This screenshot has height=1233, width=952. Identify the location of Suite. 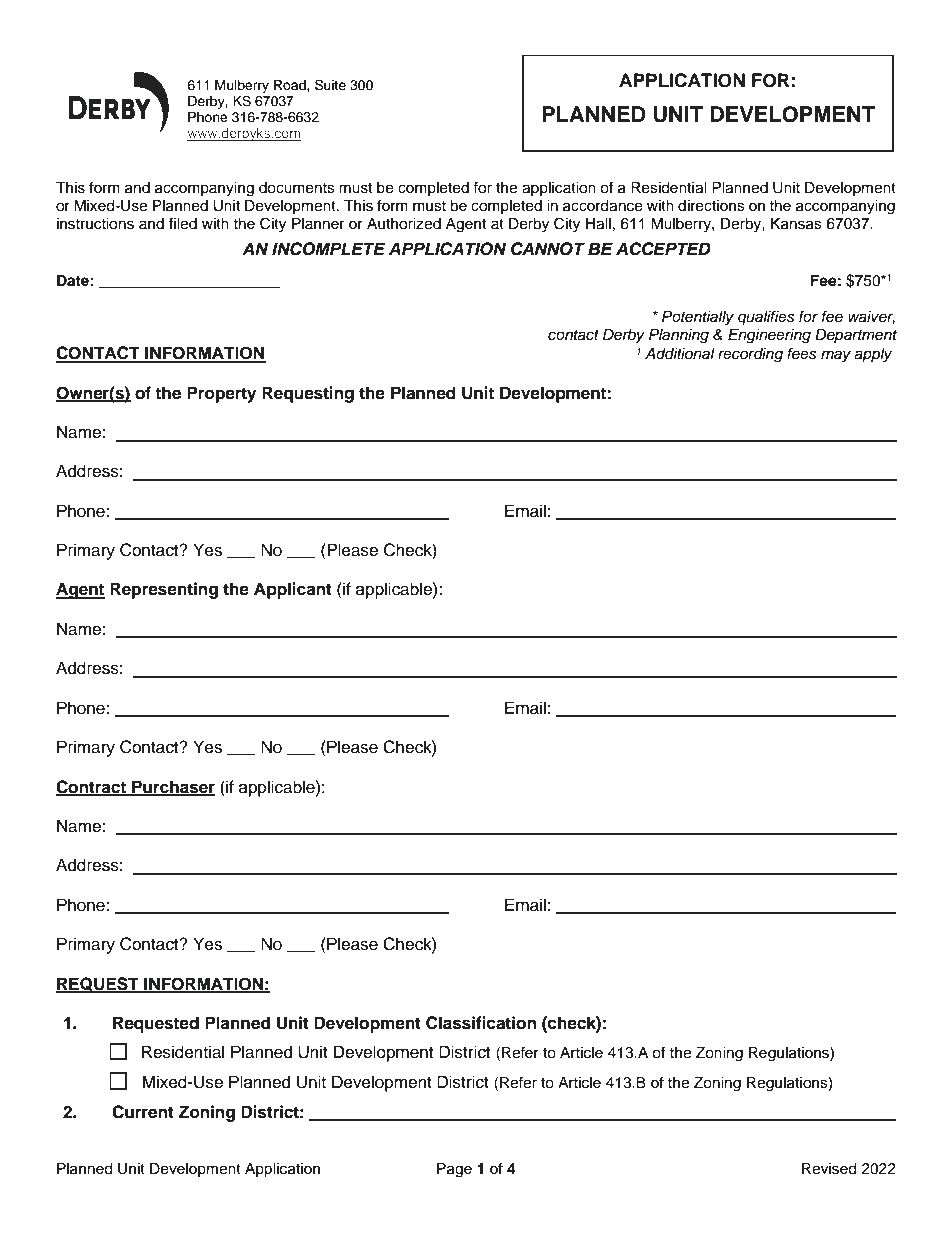
(330, 85).
